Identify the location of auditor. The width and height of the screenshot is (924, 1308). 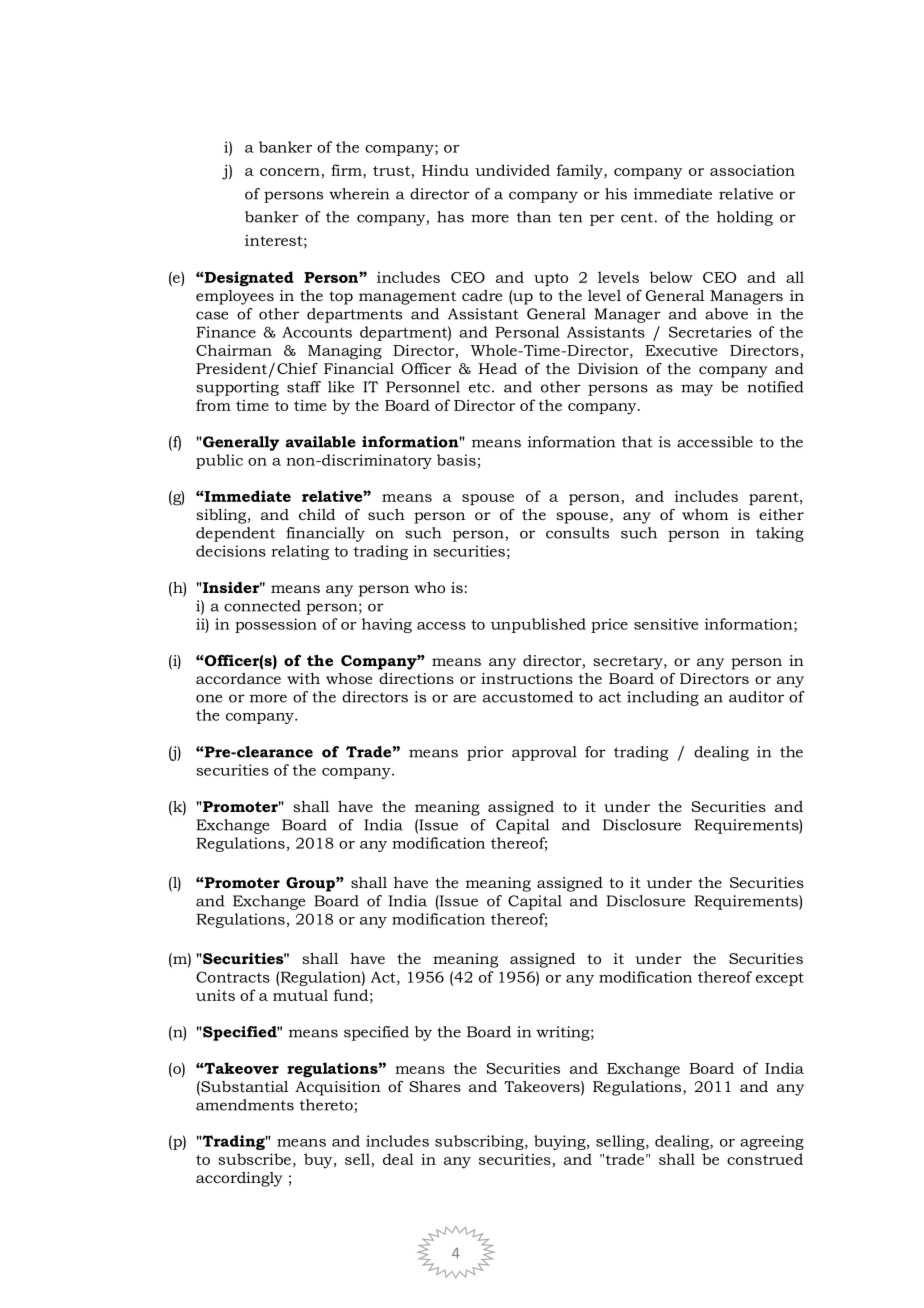
(756, 697).
